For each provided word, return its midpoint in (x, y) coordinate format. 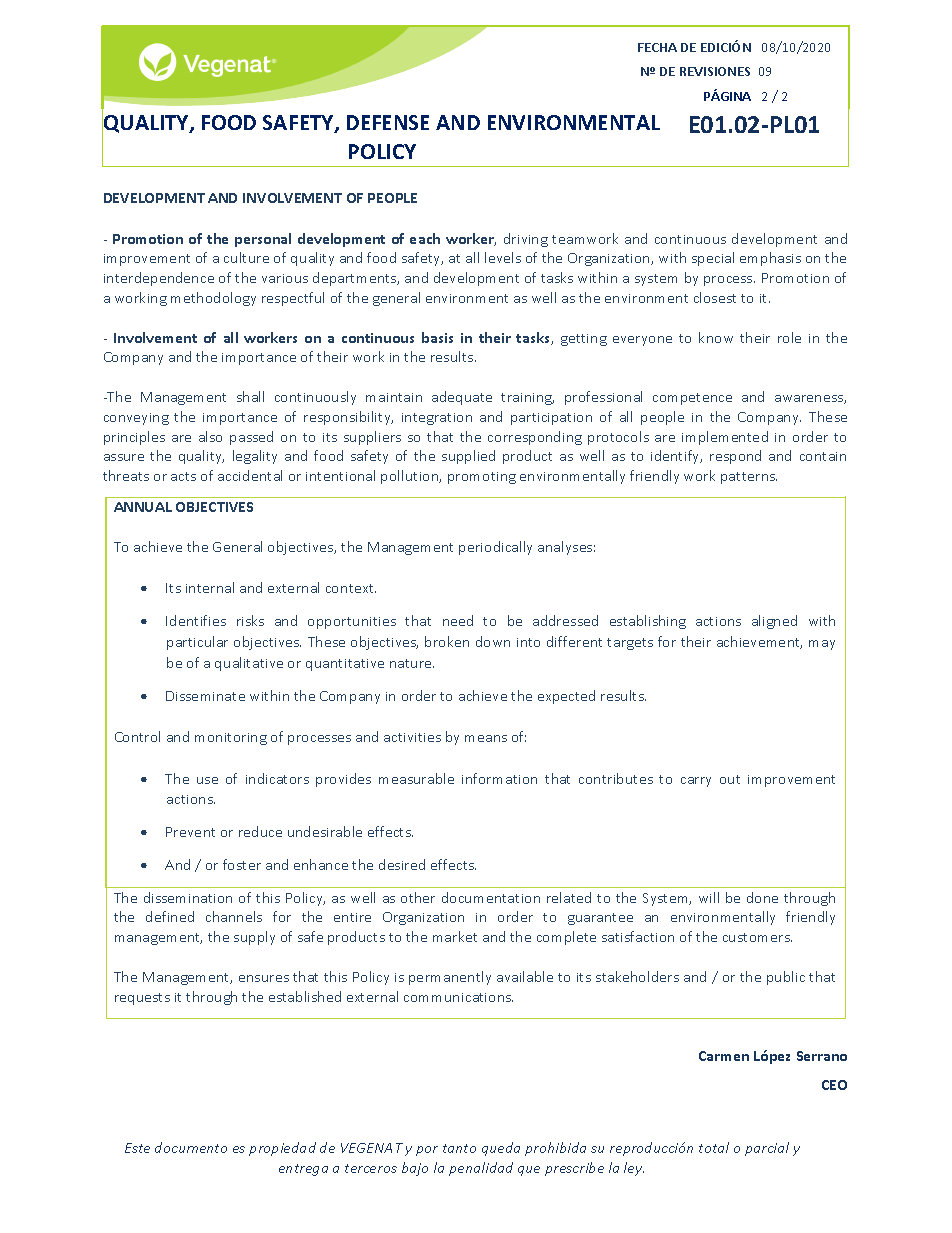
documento (191, 1147)
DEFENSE (388, 122)
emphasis (770, 259)
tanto (459, 1148)
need (458, 620)
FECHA (657, 47)
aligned (774, 622)
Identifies (196, 620)
